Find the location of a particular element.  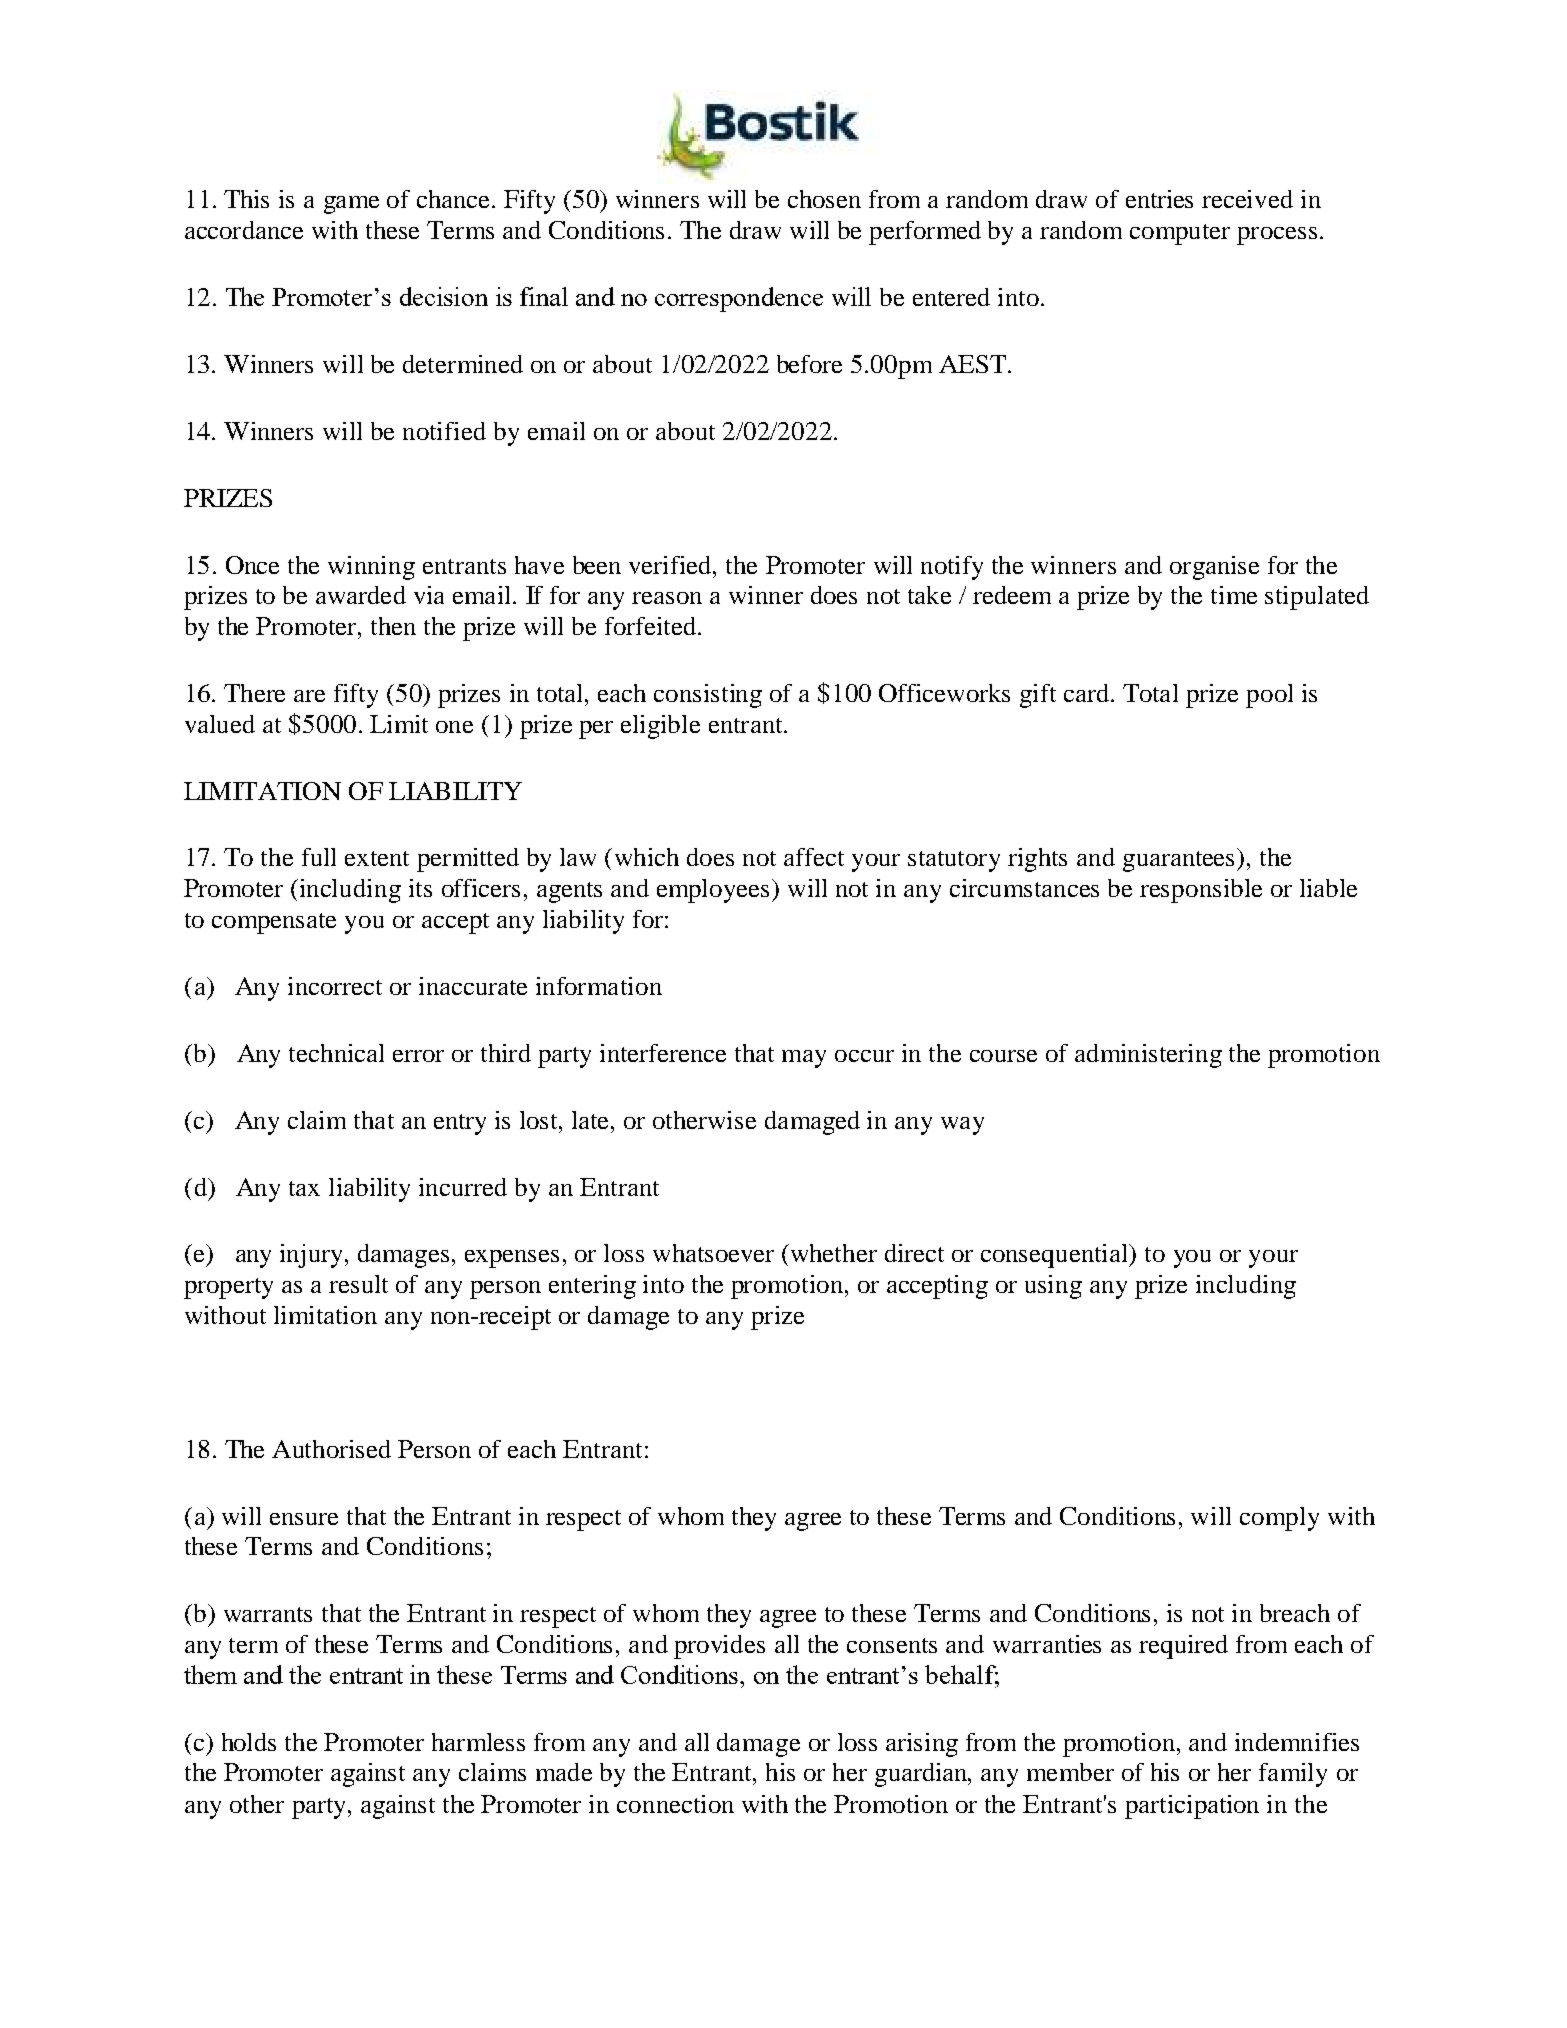

reason is located at coordinates (667, 598).
